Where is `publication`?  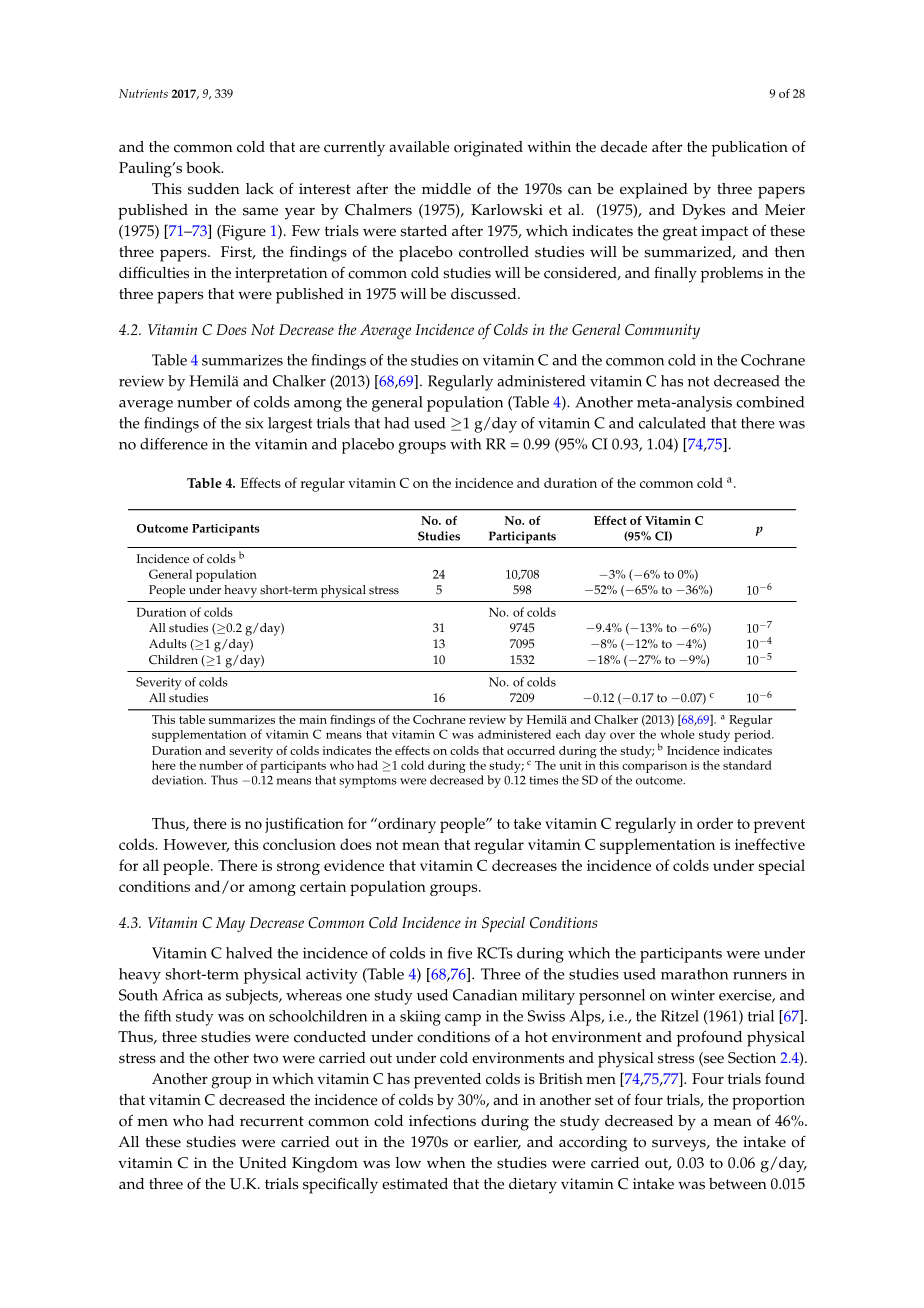
publication is located at coordinates (750, 149).
